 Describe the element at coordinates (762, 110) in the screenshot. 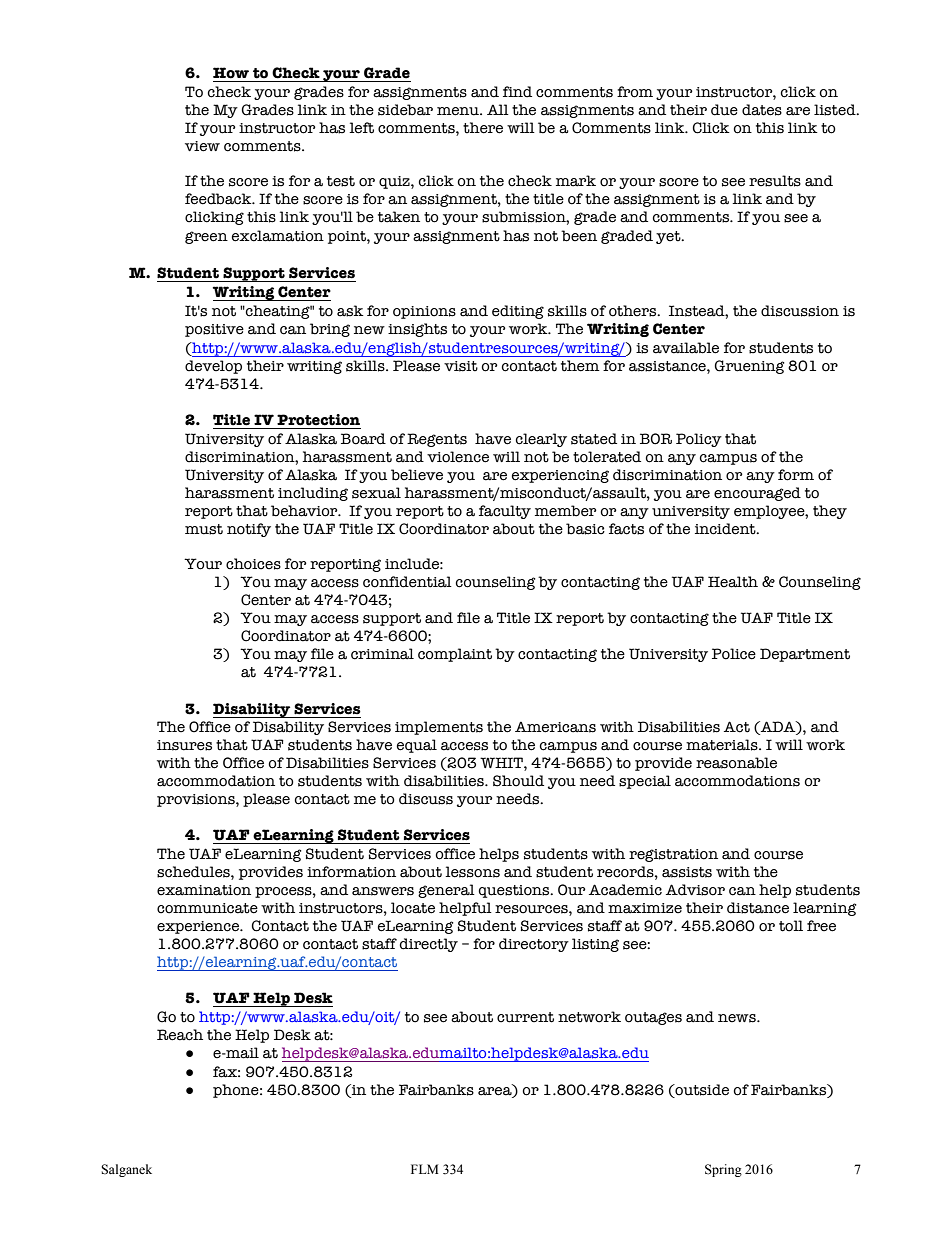

I see `dates` at that location.
